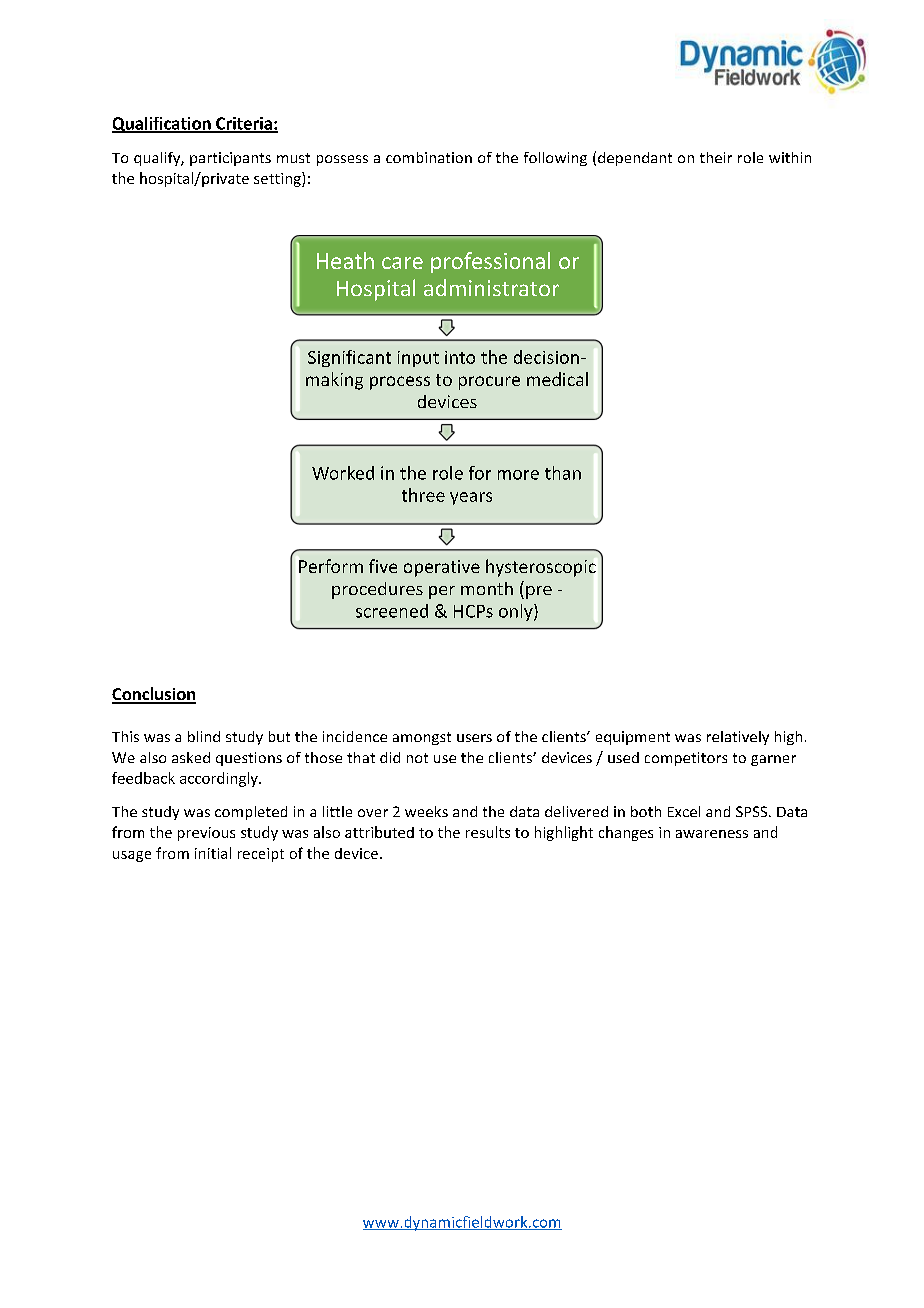  I want to click on years, so click(471, 498).
